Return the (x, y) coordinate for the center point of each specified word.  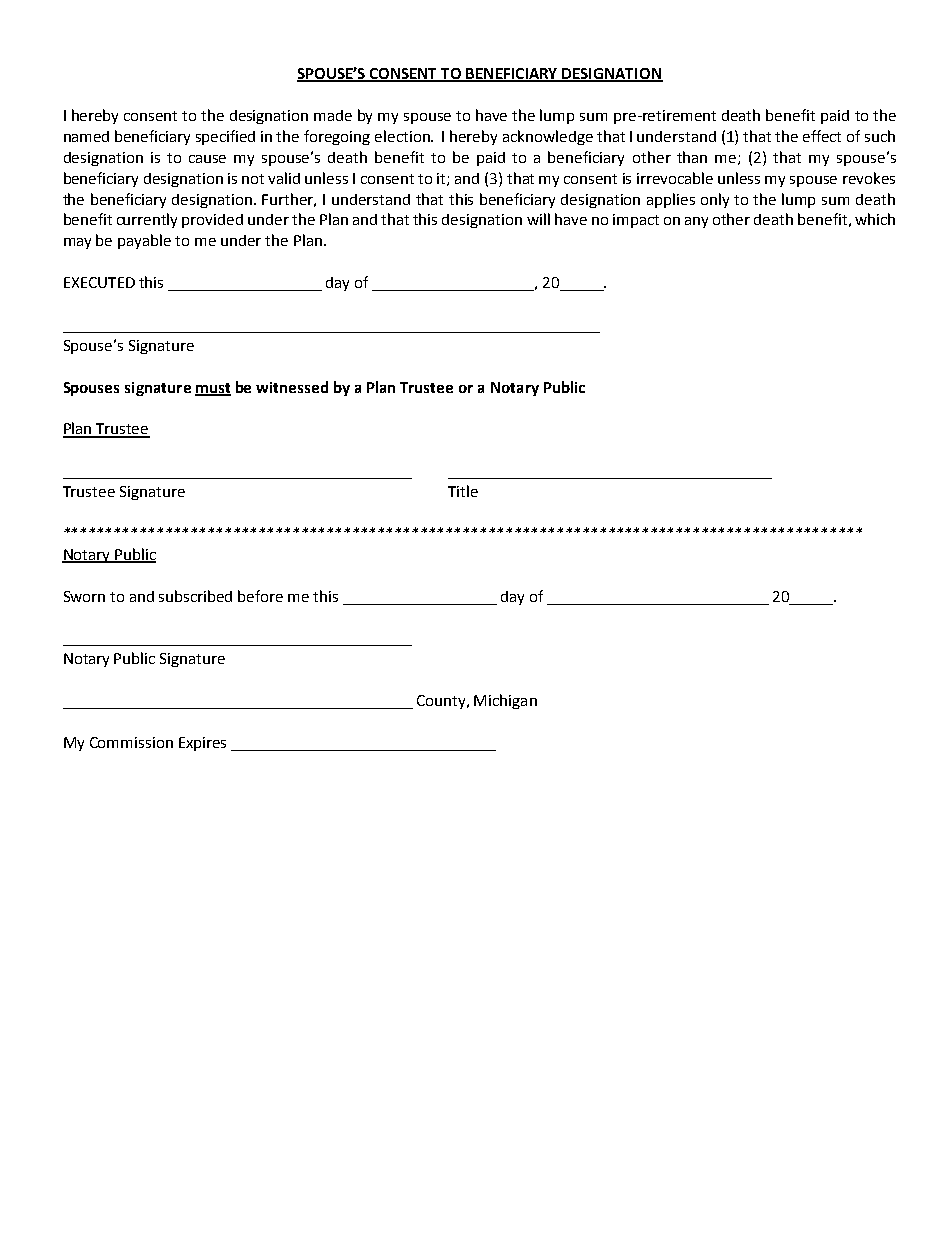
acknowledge (548, 137)
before (260, 596)
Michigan (505, 701)
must (213, 389)
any (696, 222)
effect (822, 136)
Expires (202, 744)
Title (463, 491)
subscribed (195, 596)
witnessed (292, 387)
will (538, 219)
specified (225, 137)
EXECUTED (99, 282)
